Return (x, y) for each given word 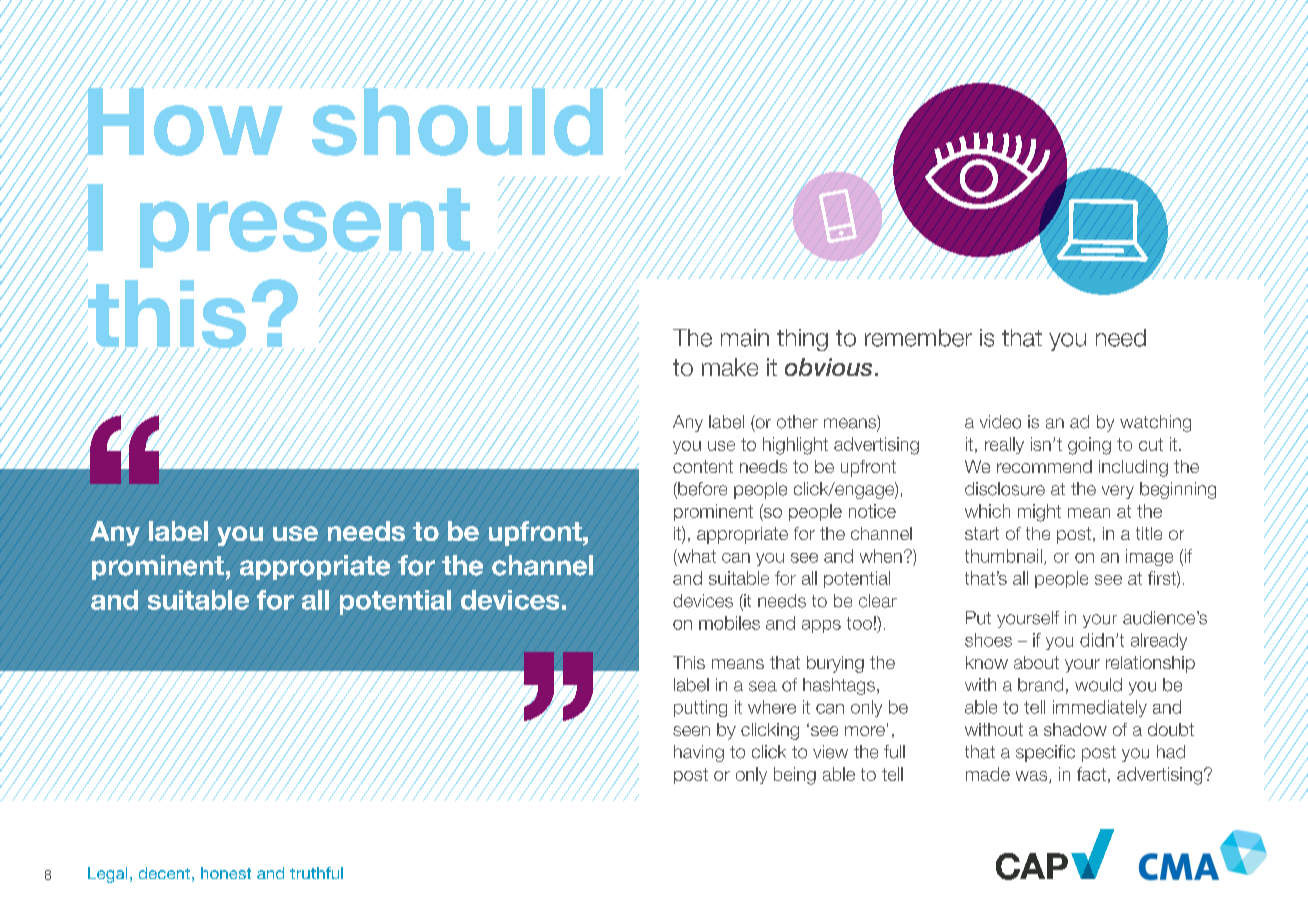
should (456, 120)
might (1039, 513)
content (703, 466)
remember (918, 338)
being (795, 776)
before (701, 490)
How (184, 121)
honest (226, 873)
